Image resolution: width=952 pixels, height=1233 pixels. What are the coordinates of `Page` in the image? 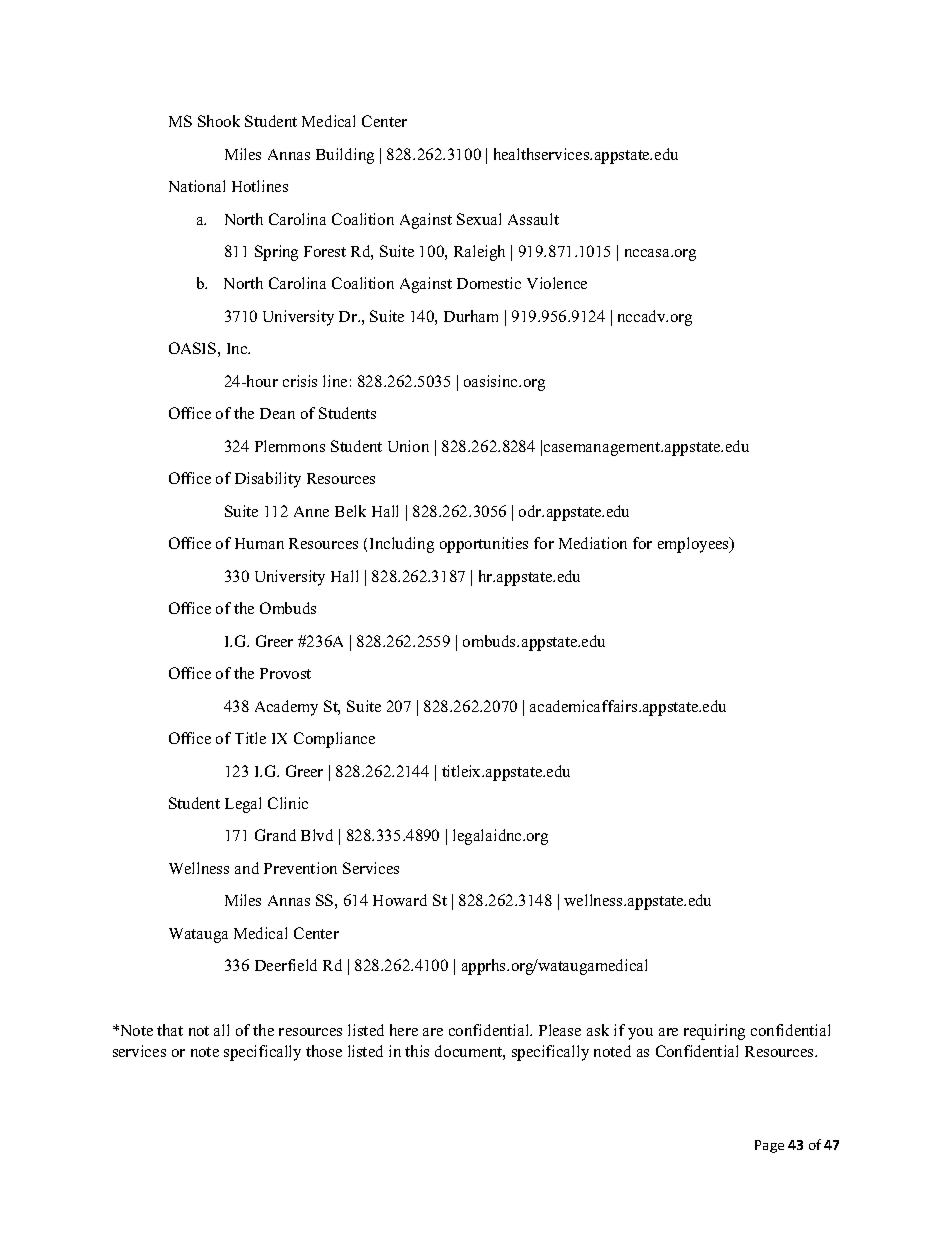 It's located at (769, 1146).
